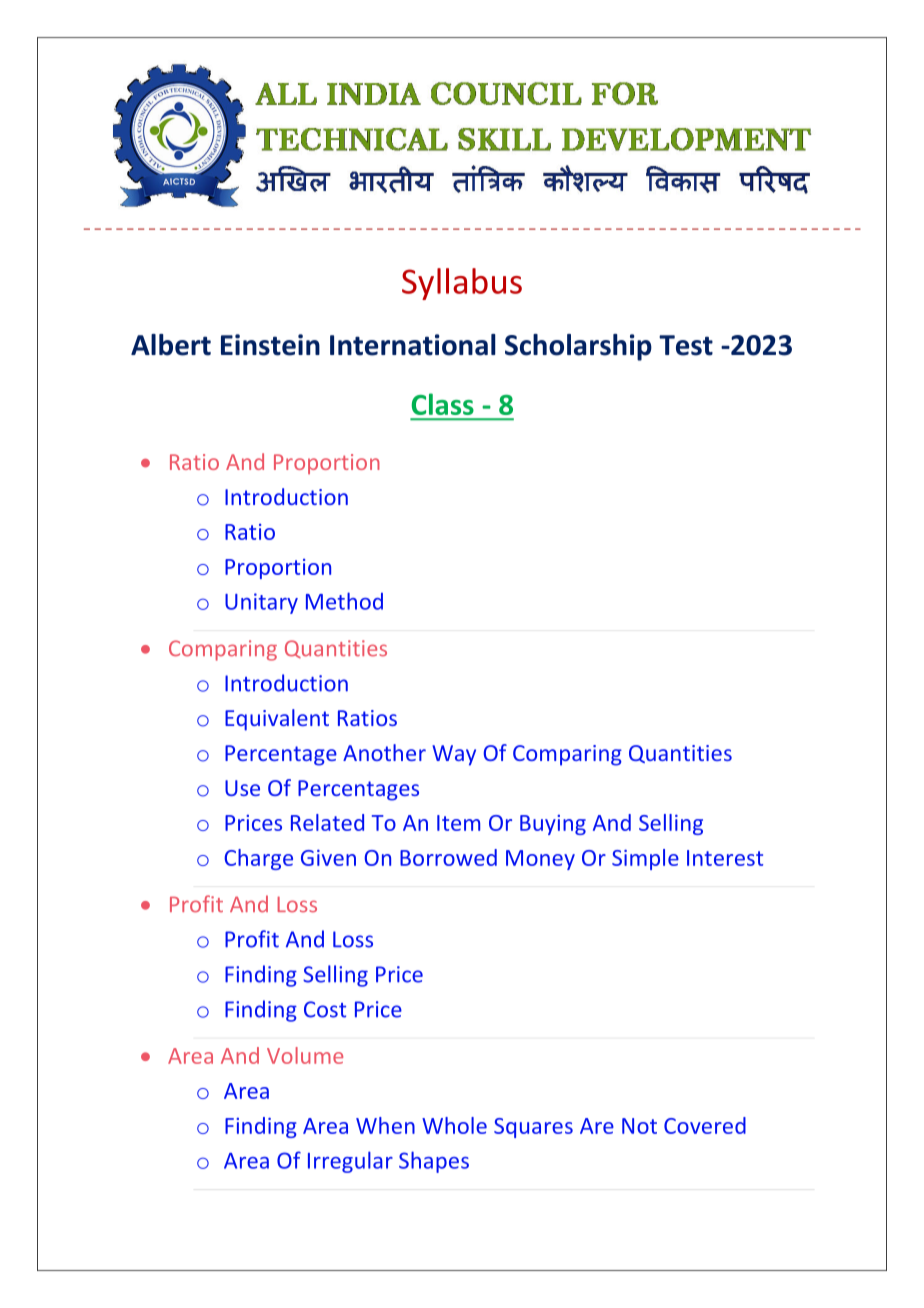 Image resolution: width=924 pixels, height=1308 pixels. I want to click on Test, so click(686, 345).
